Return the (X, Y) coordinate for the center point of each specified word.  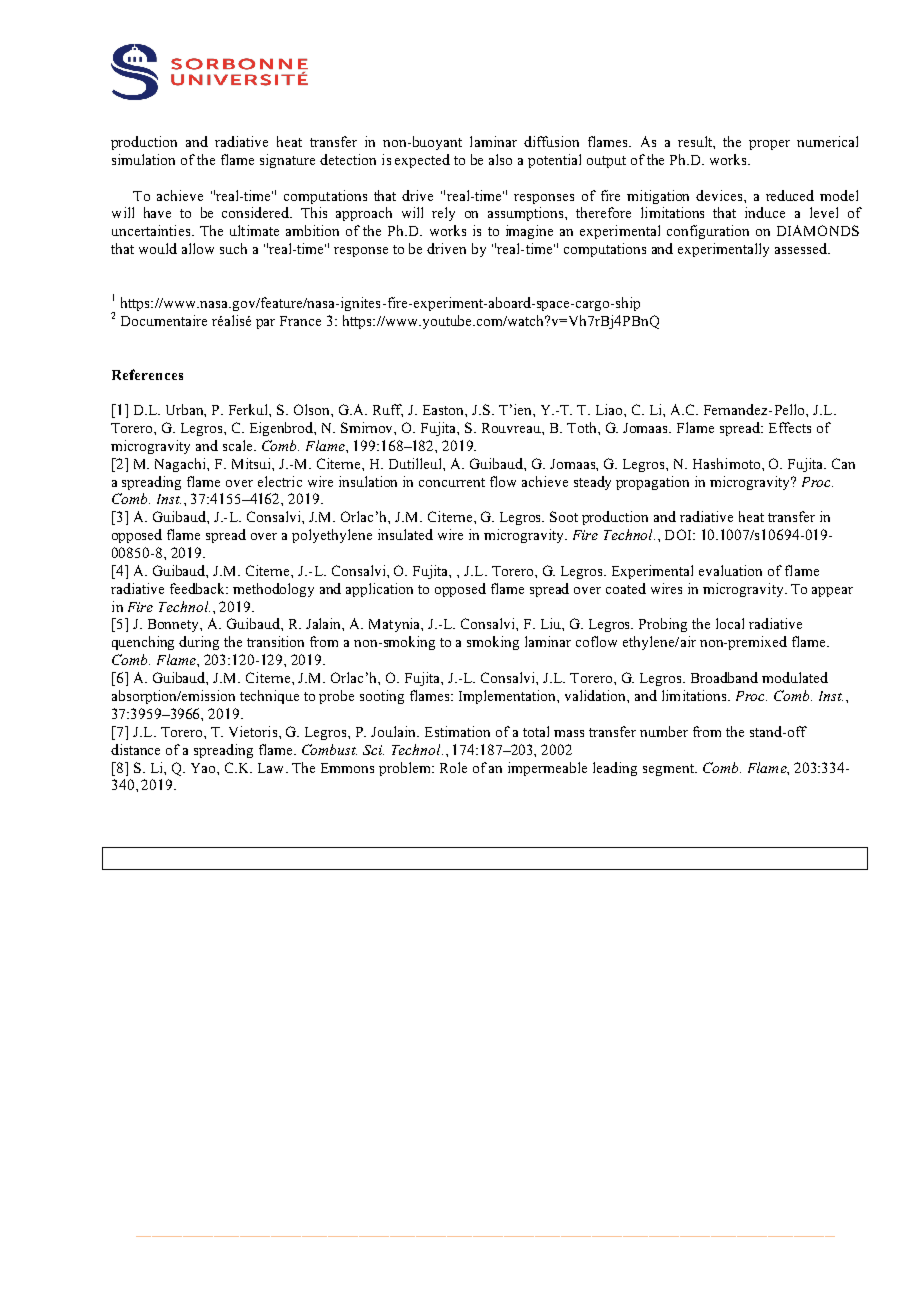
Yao (204, 768)
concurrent (452, 482)
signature (287, 161)
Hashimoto (728, 463)
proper (769, 145)
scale (239, 445)
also (500, 159)
